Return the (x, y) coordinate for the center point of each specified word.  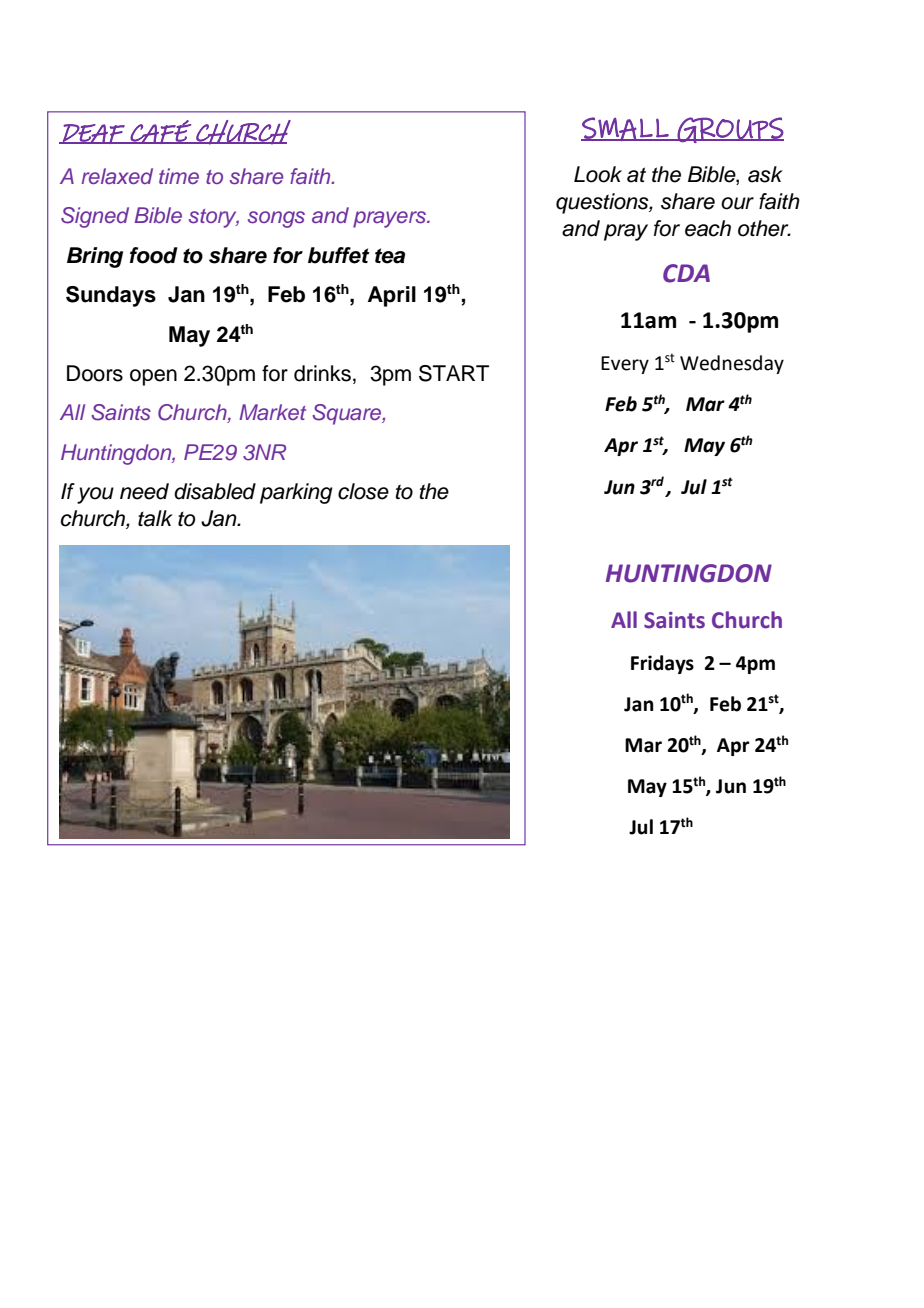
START (454, 373)
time (179, 176)
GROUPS (730, 130)
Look (598, 174)
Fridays (662, 664)
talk (155, 518)
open (153, 377)
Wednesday (732, 364)
